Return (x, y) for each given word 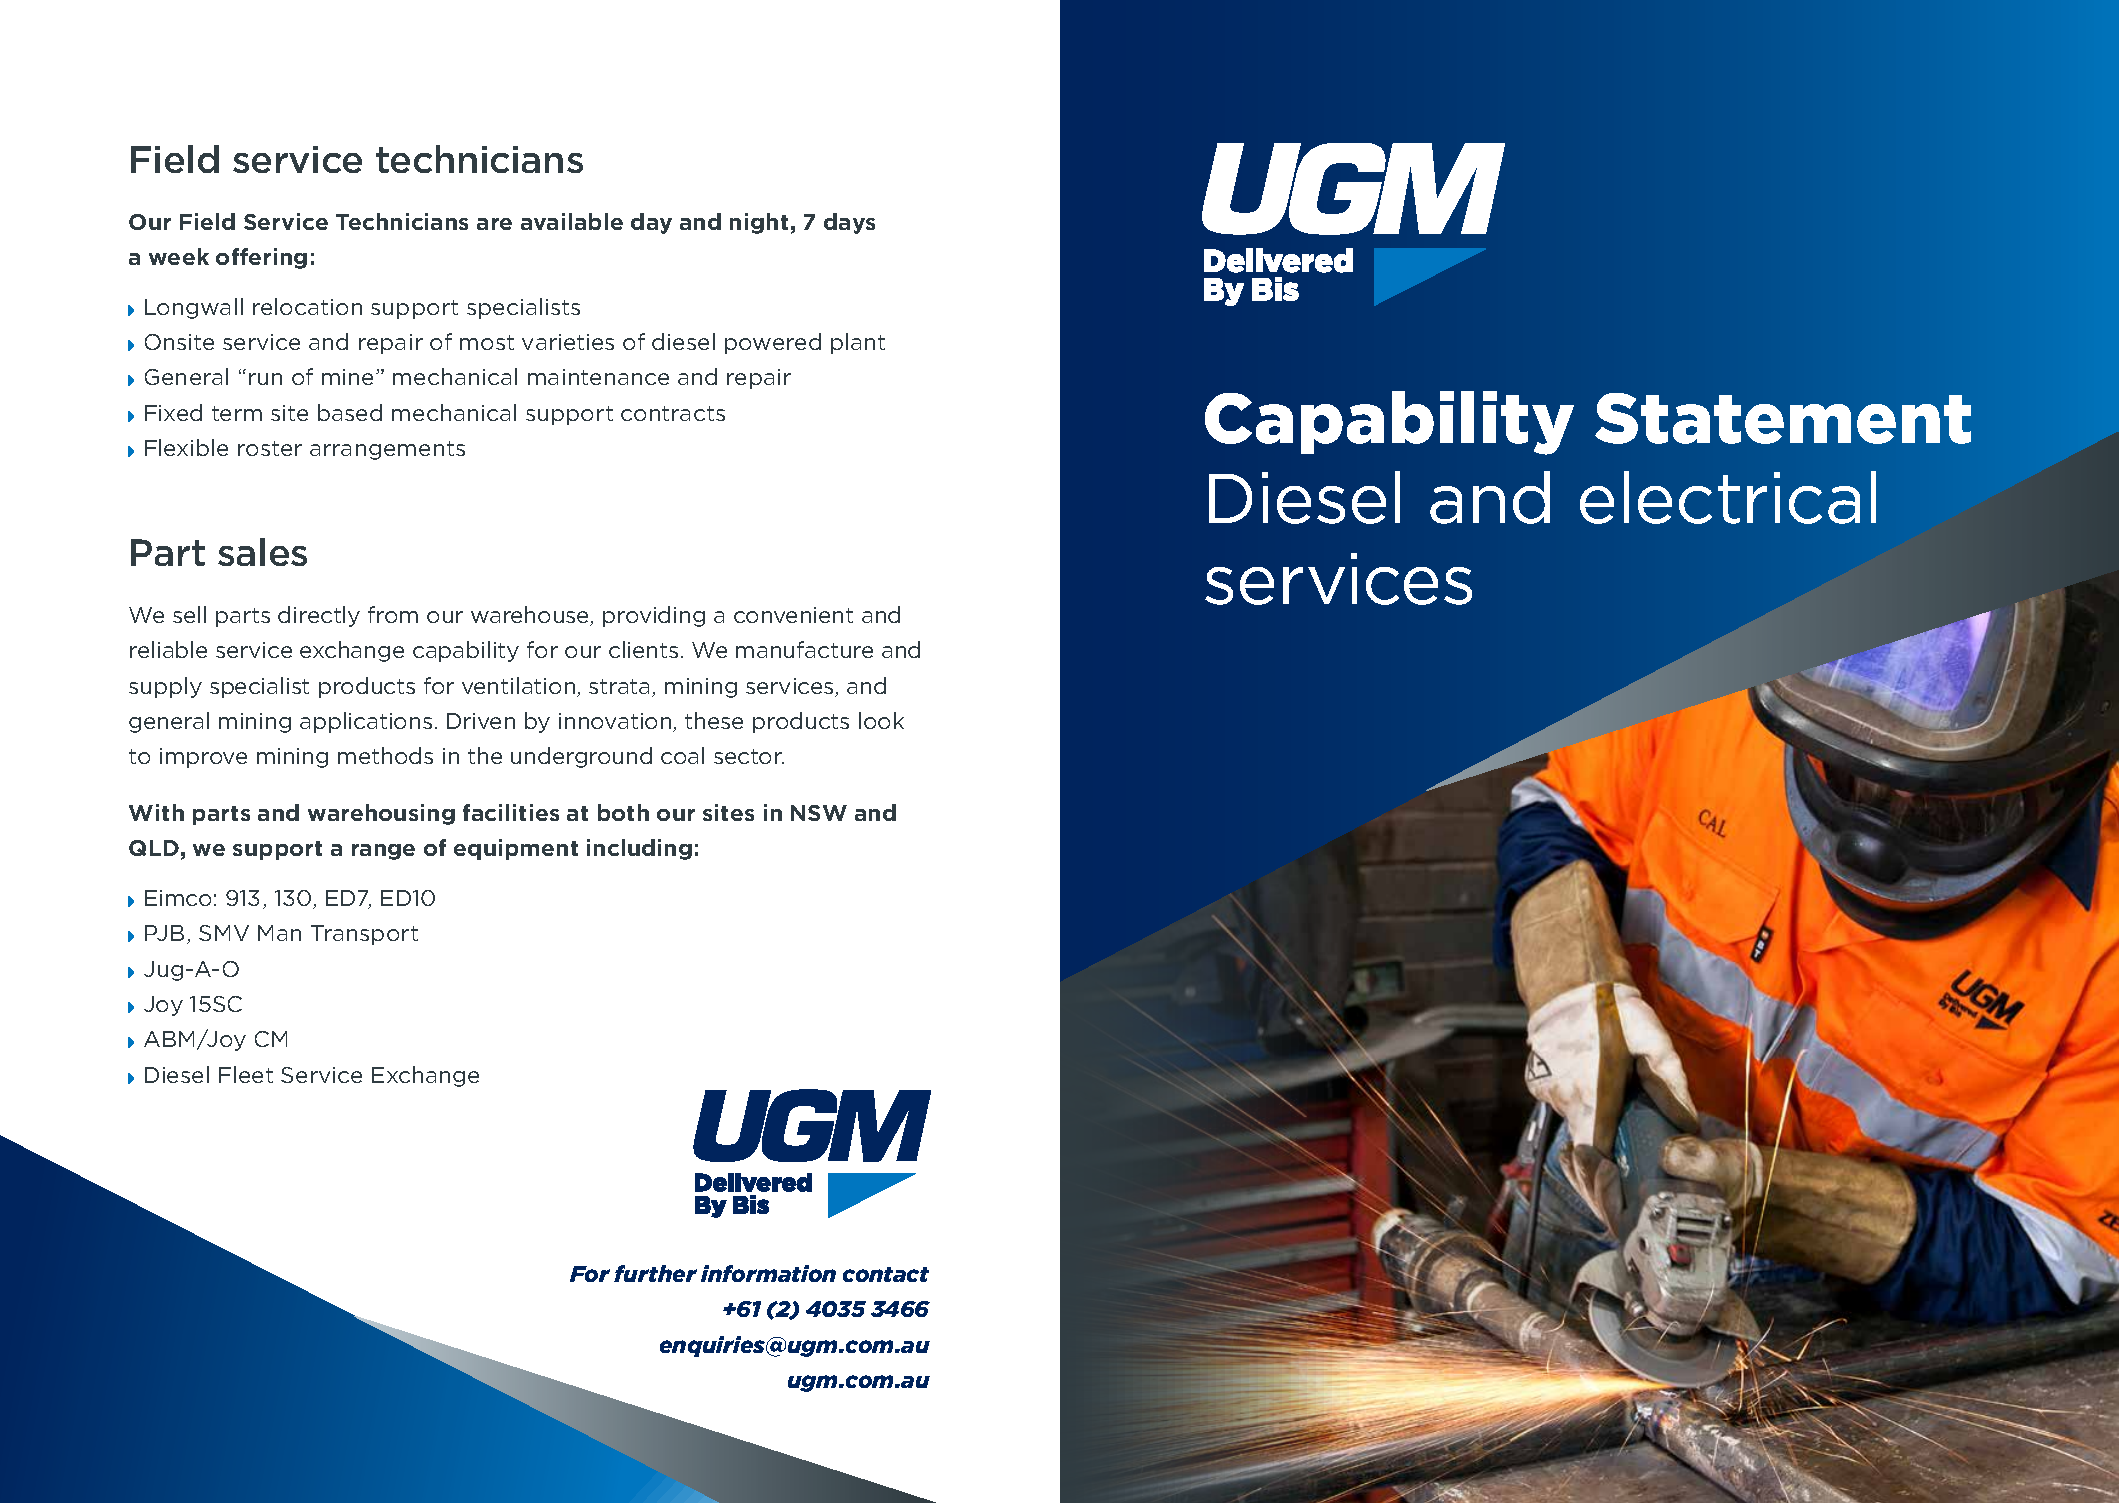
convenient (793, 615)
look (881, 720)
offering (261, 258)
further (655, 1273)
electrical (1728, 497)
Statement (1783, 418)
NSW (819, 813)
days (849, 223)
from (393, 614)
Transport (364, 935)
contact (886, 1274)
